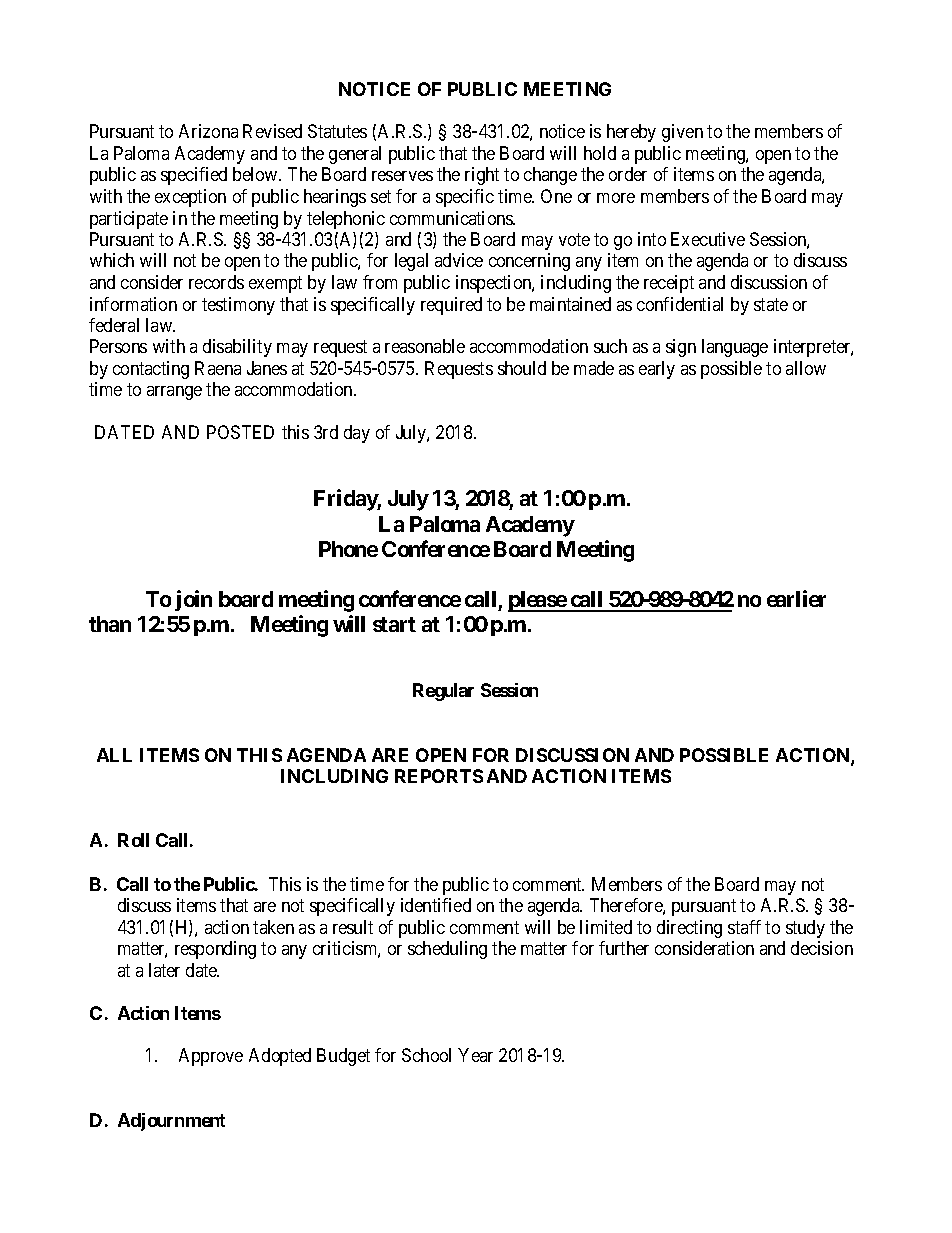  What do you see at coordinates (193, 600) in the document?
I see `join` at bounding box center [193, 600].
